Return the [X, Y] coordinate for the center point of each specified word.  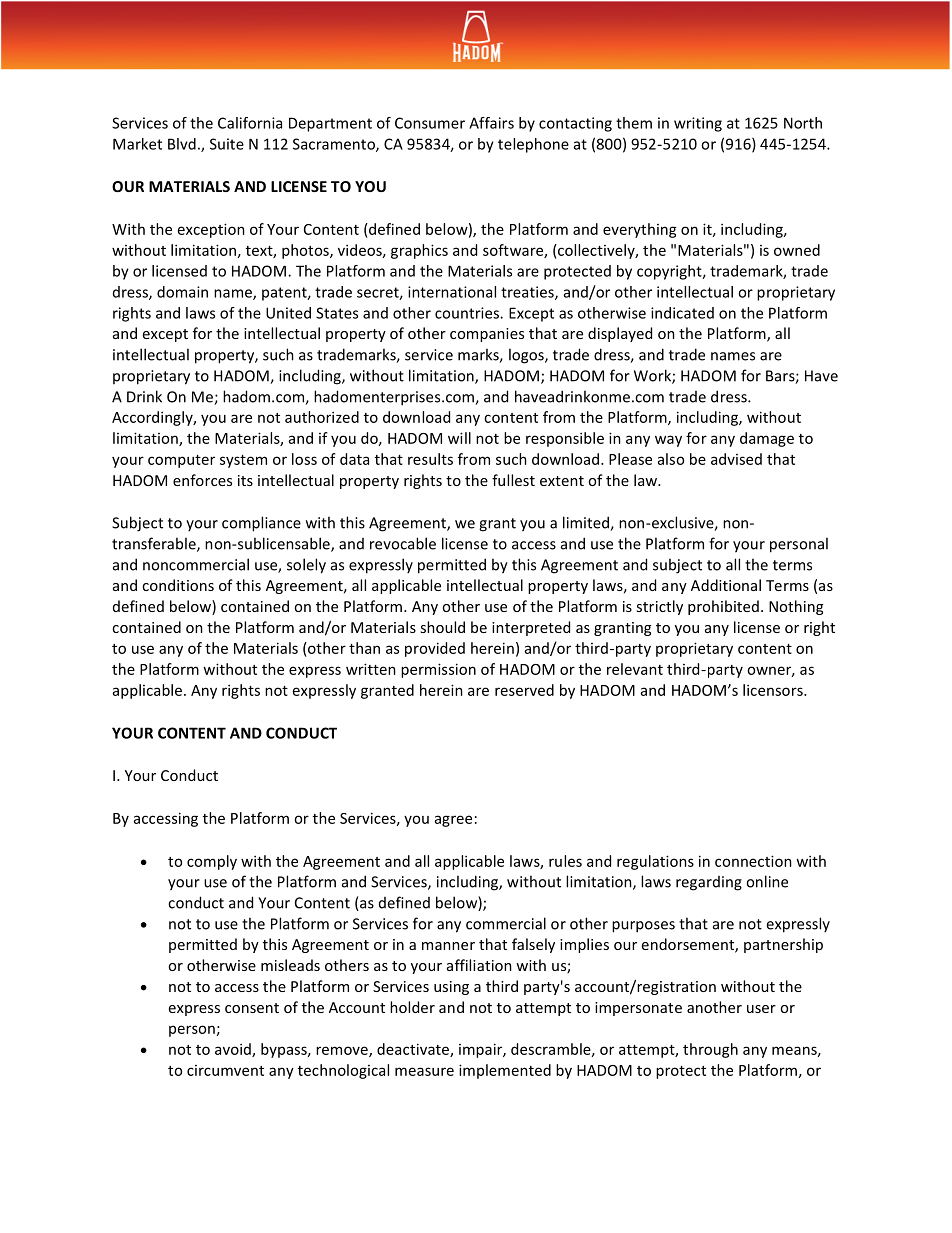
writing [698, 124]
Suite [227, 144]
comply [212, 862]
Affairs [491, 123]
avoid [234, 1050]
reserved [524, 690]
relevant [635, 669]
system [243, 461]
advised [736, 459]
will [459, 438]
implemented [505, 1071]
